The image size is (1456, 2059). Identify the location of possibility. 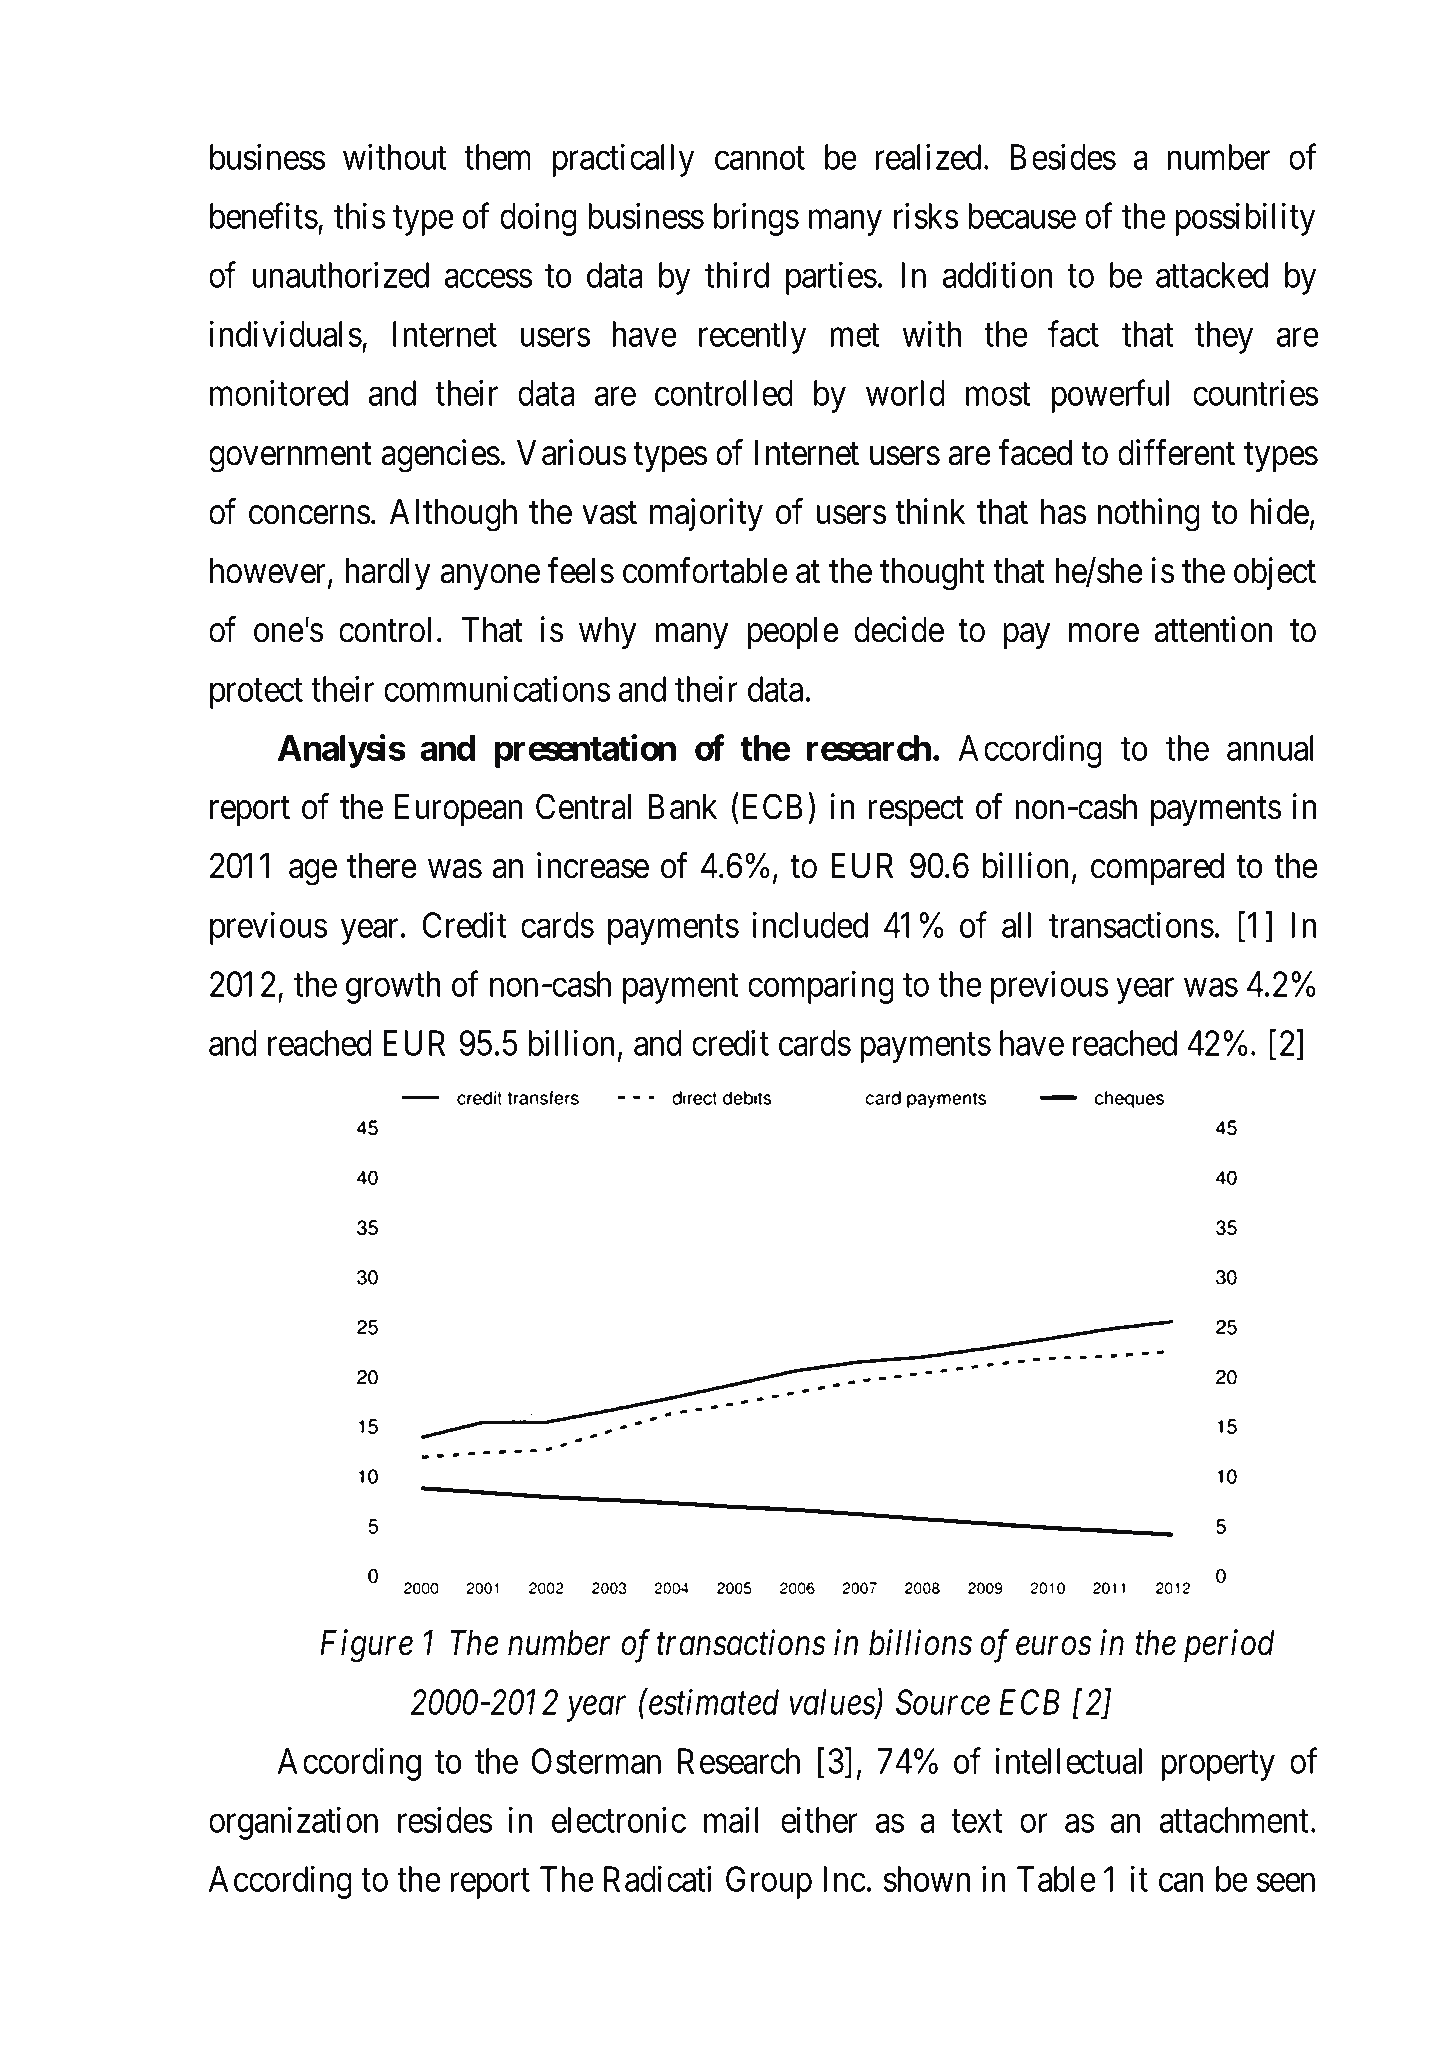
(1245, 219).
